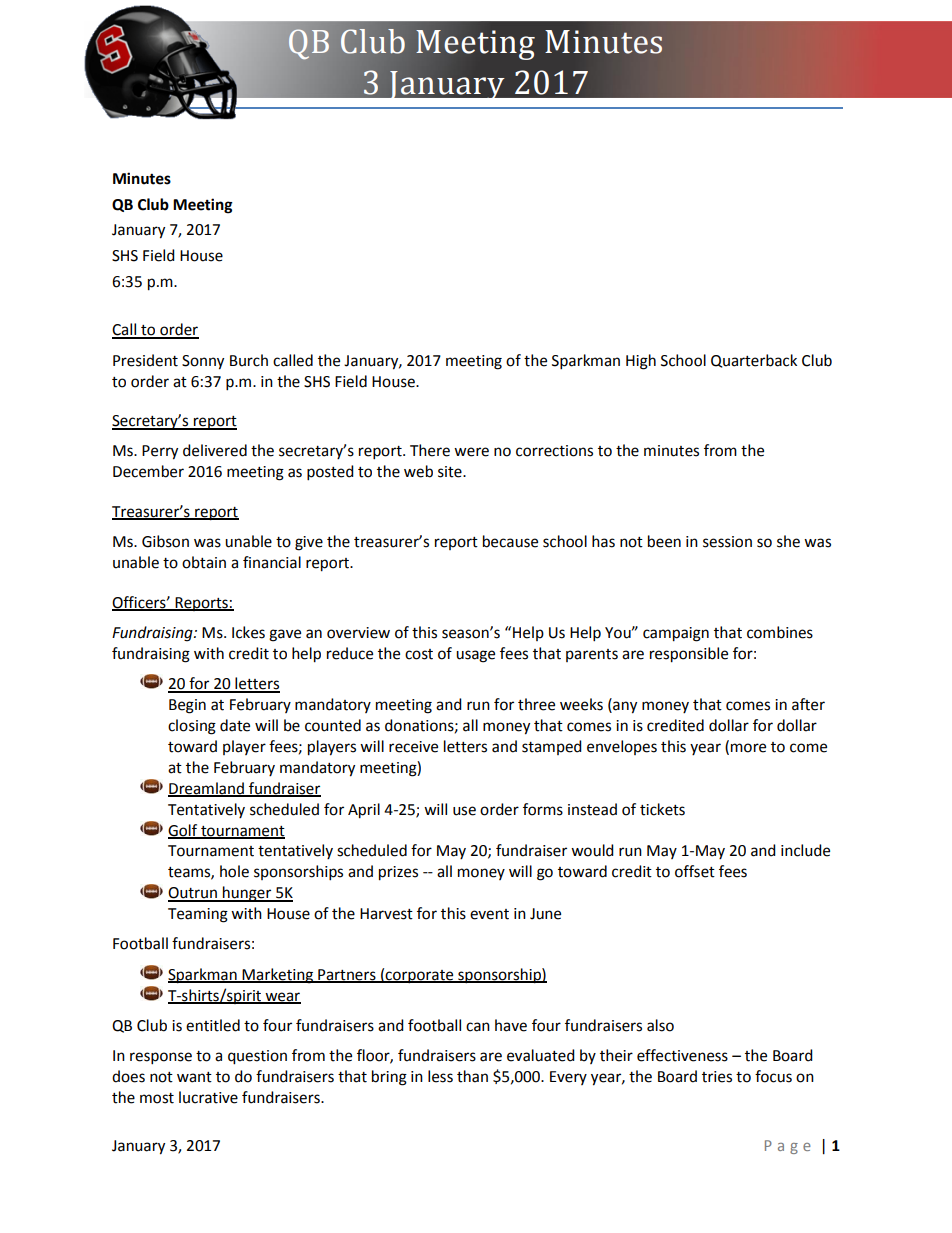 The image size is (952, 1233). What do you see at coordinates (398, 873) in the image?
I see `prizes` at bounding box center [398, 873].
